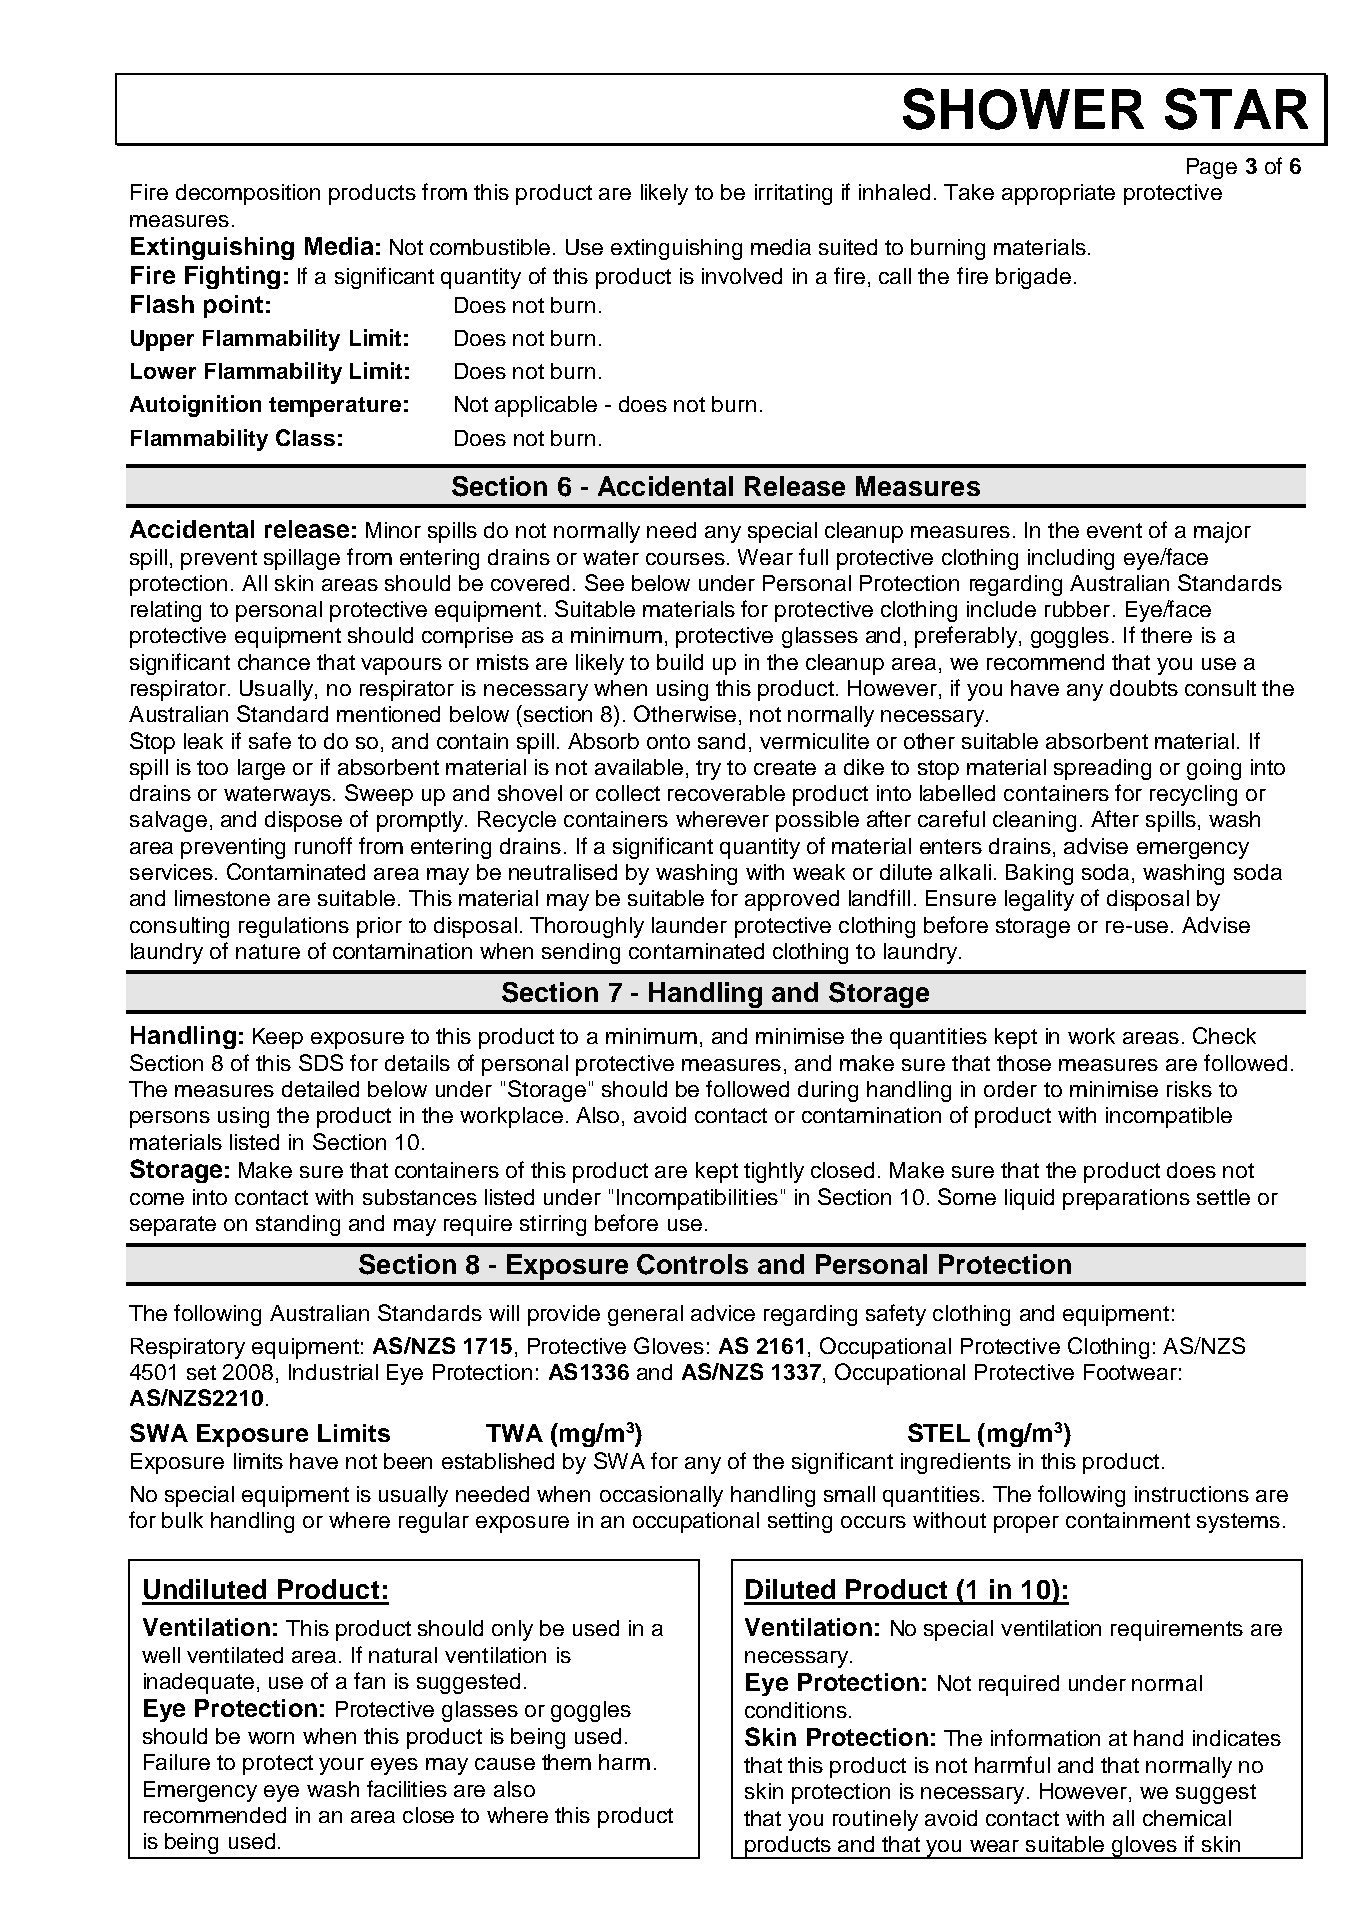 This screenshot has width=1360, height=1924. What do you see at coordinates (723, 1313) in the screenshot?
I see `advice` at bounding box center [723, 1313].
